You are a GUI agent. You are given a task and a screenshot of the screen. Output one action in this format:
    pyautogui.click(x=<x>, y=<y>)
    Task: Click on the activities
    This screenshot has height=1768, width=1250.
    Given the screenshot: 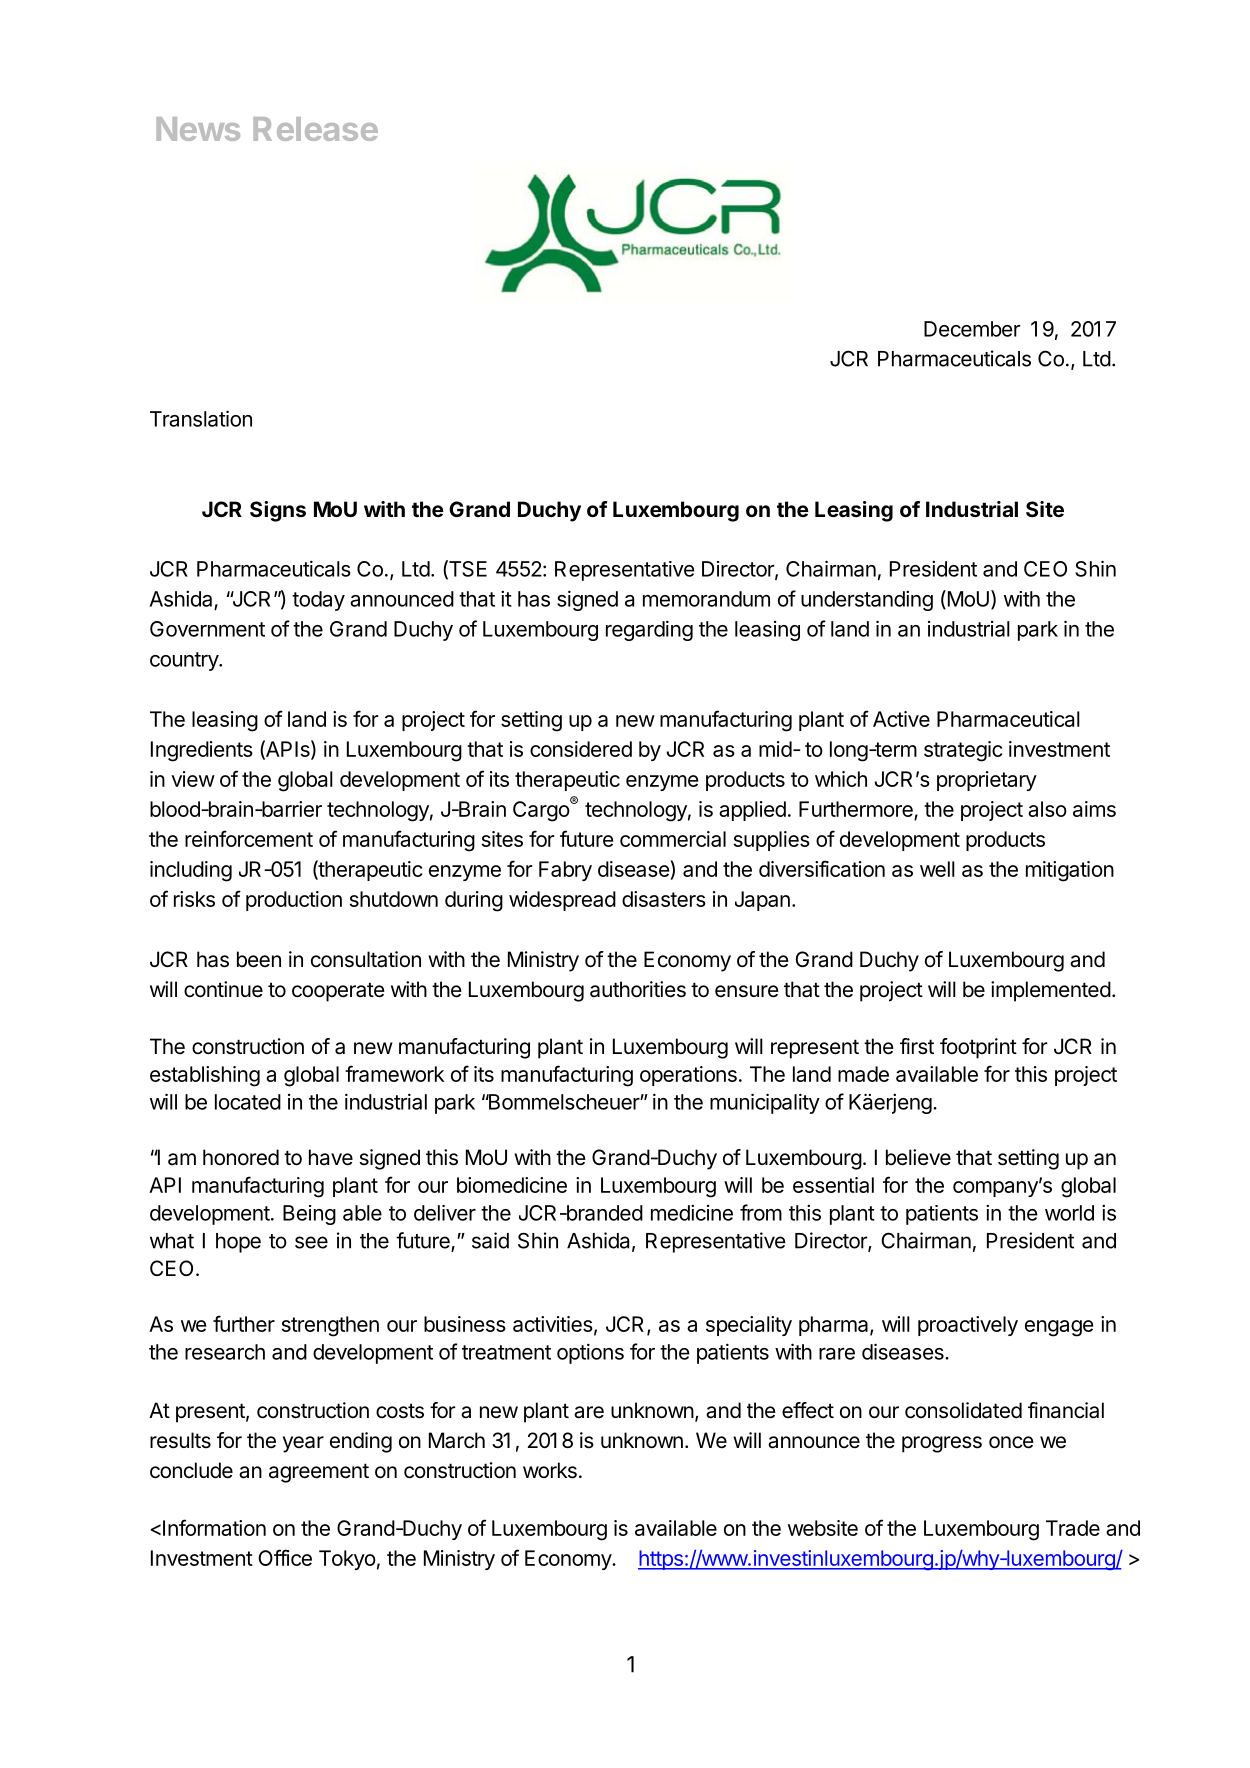 What is the action you would take?
    pyautogui.click(x=554, y=1325)
